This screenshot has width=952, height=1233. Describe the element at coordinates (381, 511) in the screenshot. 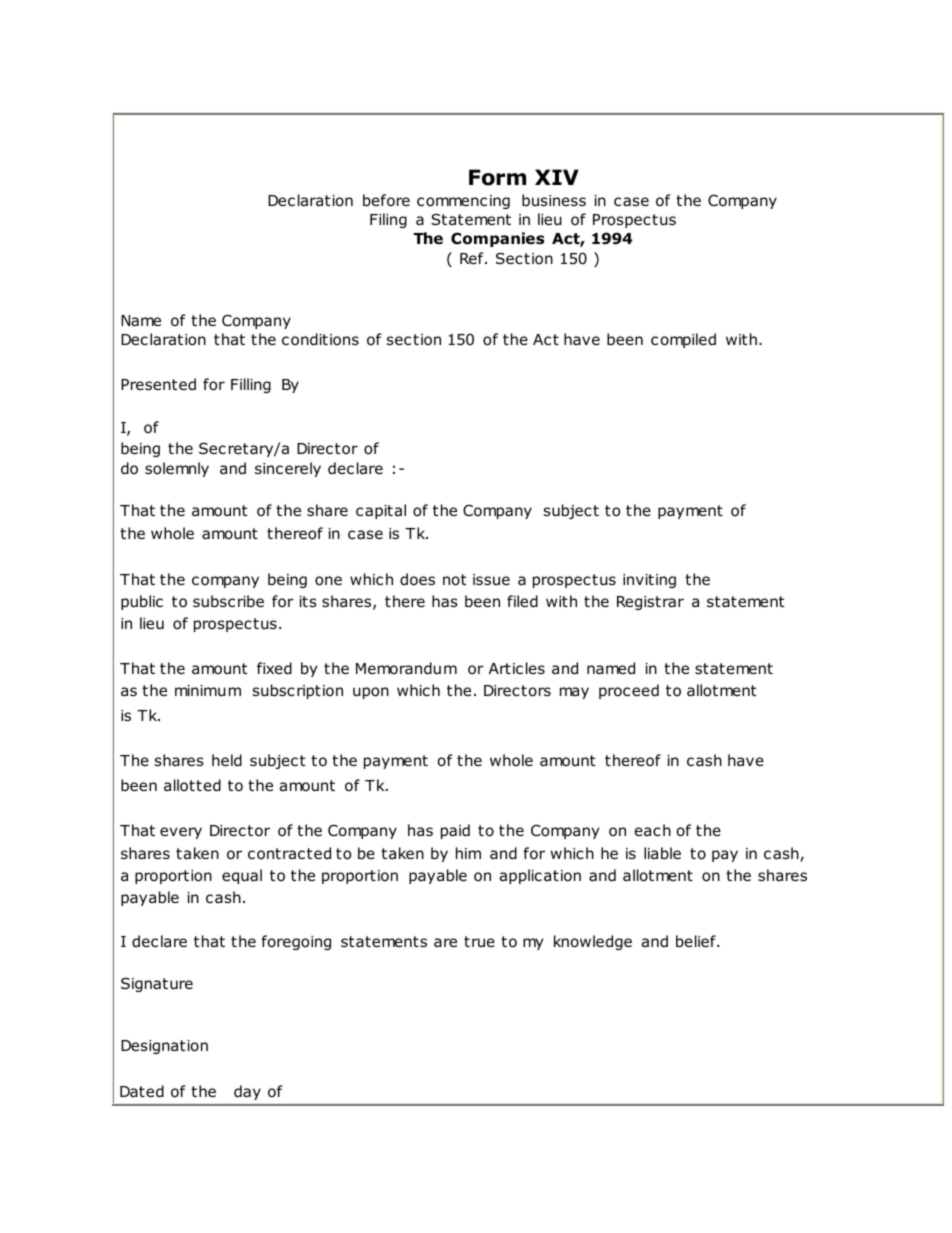

I see `capital` at that location.
